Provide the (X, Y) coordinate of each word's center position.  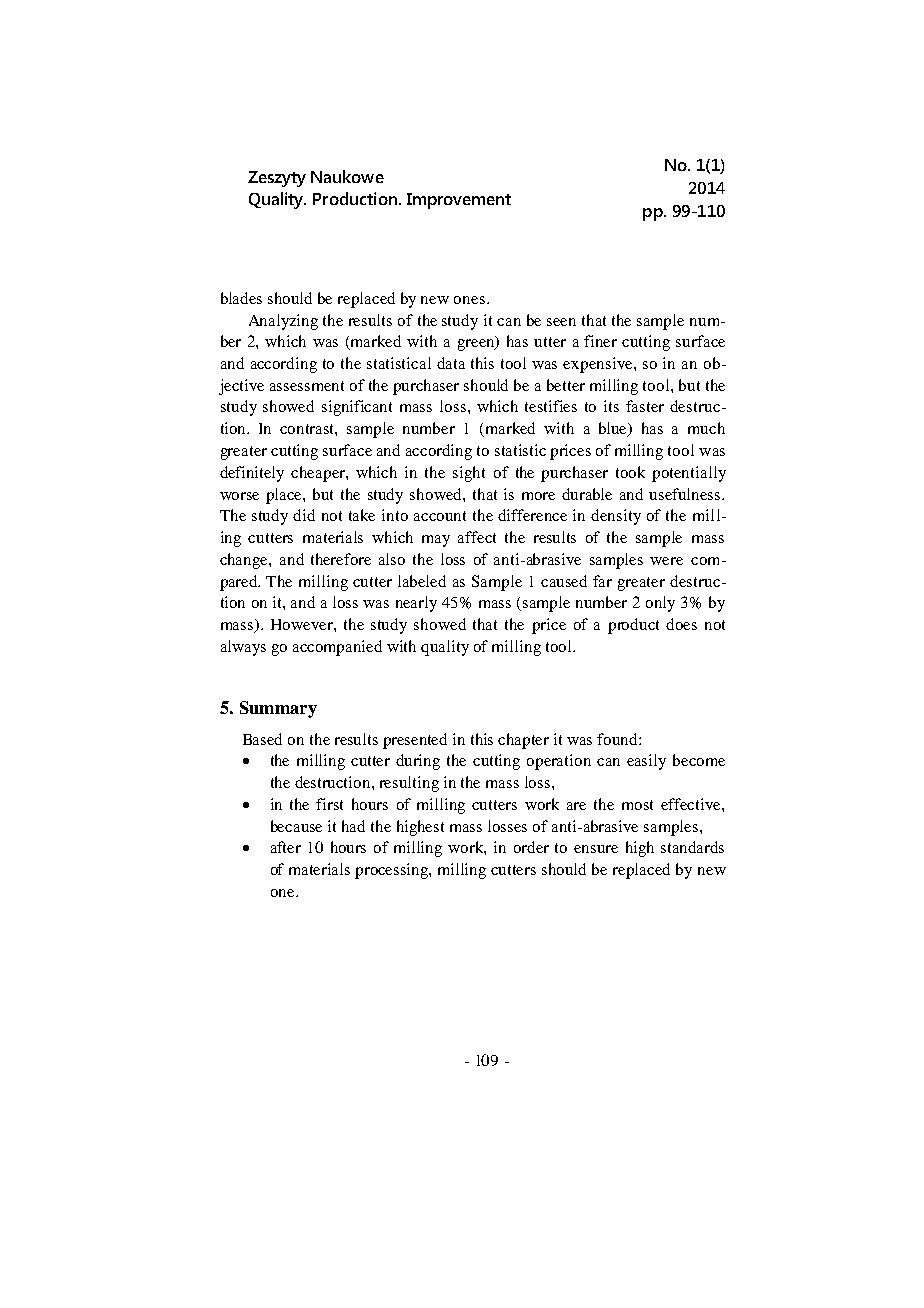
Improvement (459, 201)
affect (477, 537)
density (616, 517)
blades (241, 298)
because (296, 826)
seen (561, 322)
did (304, 515)
